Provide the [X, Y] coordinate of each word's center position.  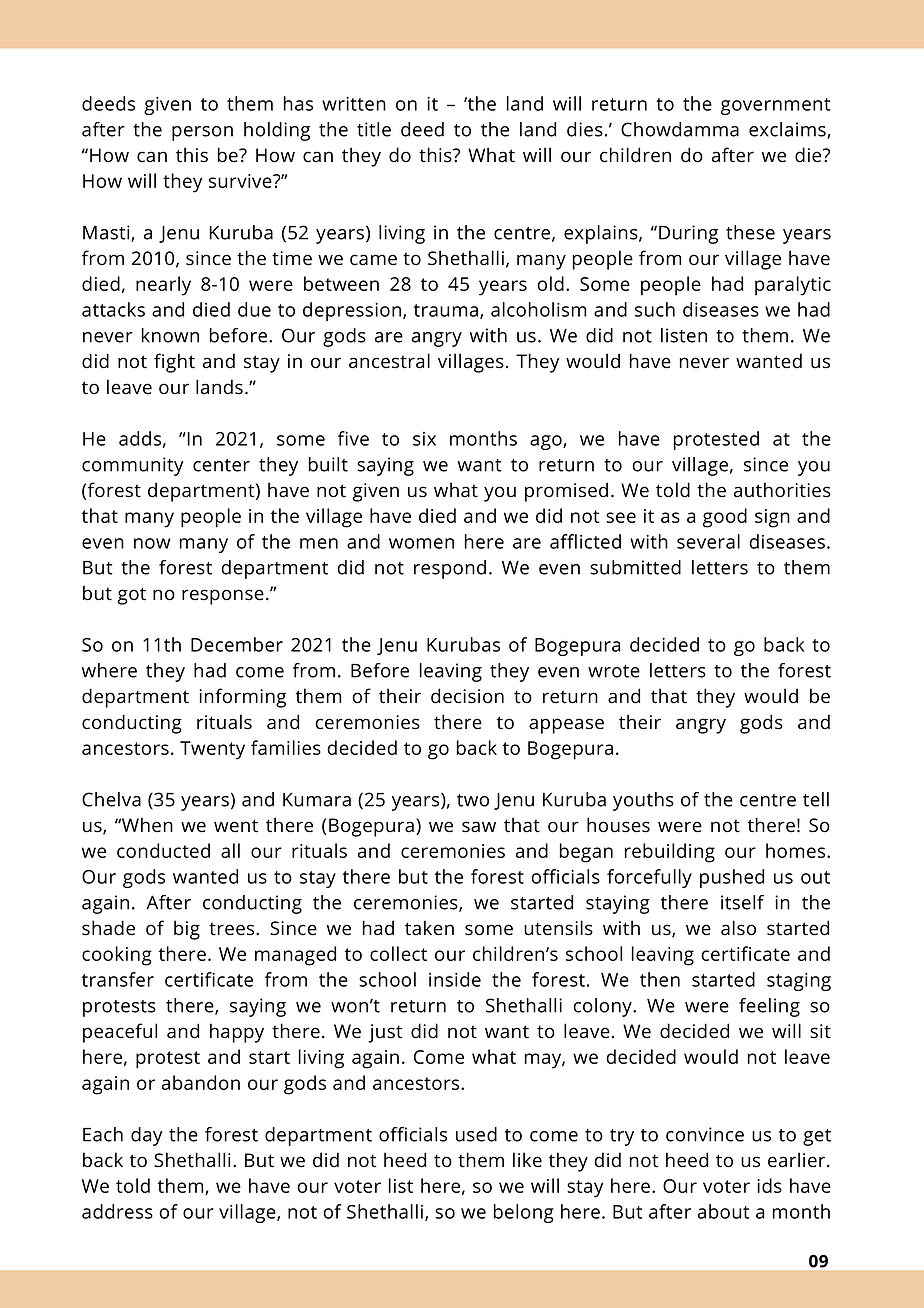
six [424, 439]
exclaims [788, 130]
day [147, 1136]
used [476, 1134]
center [221, 465]
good [725, 518]
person [202, 133]
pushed [732, 878]
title [374, 129]
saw [479, 827]
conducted [163, 850]
